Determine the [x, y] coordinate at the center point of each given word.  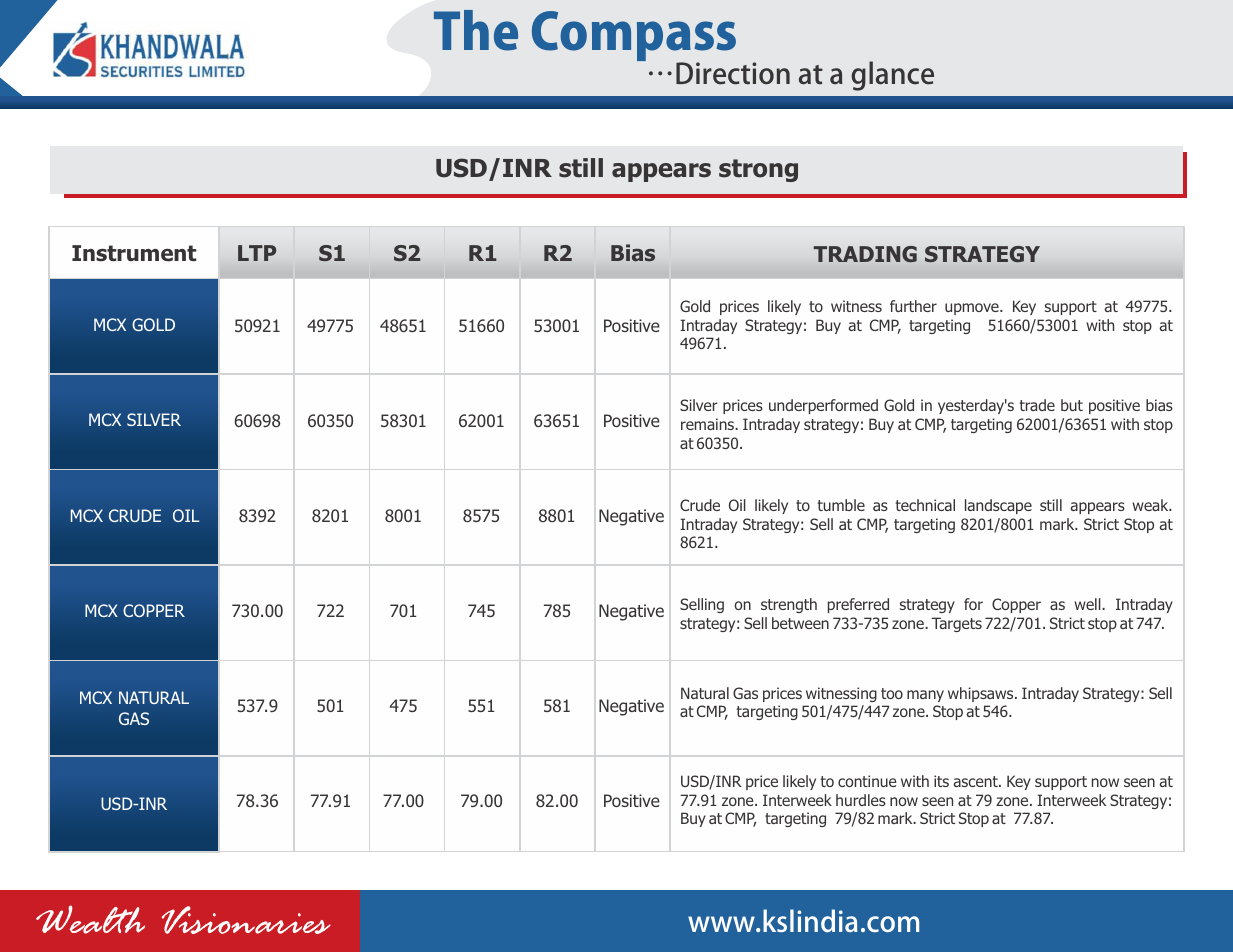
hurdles [861, 800]
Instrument [134, 253]
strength [789, 605]
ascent [976, 781]
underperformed [823, 406]
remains [709, 424]
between [800, 623]
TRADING [865, 254]
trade [1037, 405]
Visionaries [246, 920]
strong [758, 170]
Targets [956, 624]
